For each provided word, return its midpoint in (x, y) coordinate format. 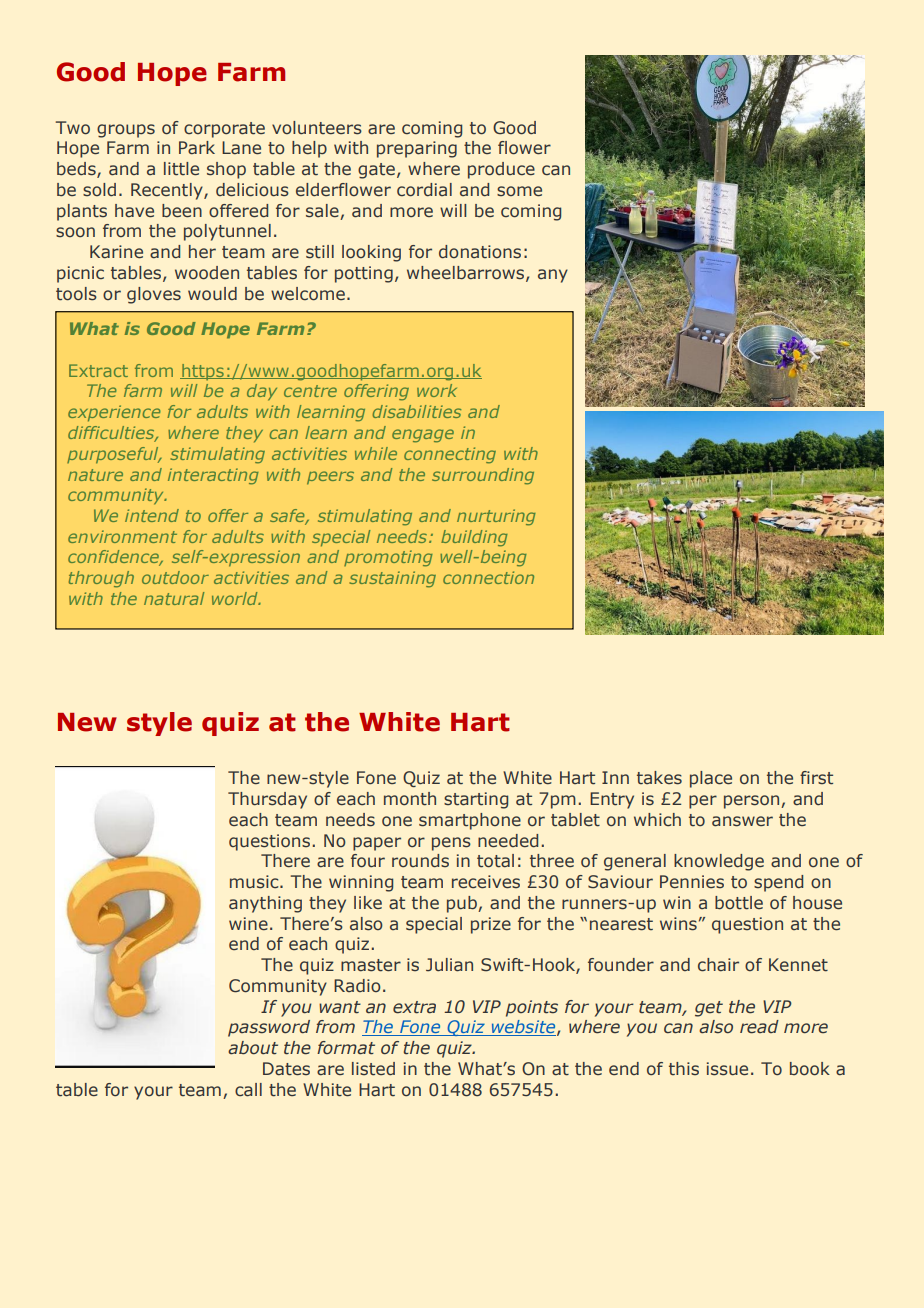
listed (373, 1069)
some (519, 191)
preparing (417, 149)
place (711, 779)
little (181, 169)
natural (174, 598)
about (253, 1048)
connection (488, 577)
